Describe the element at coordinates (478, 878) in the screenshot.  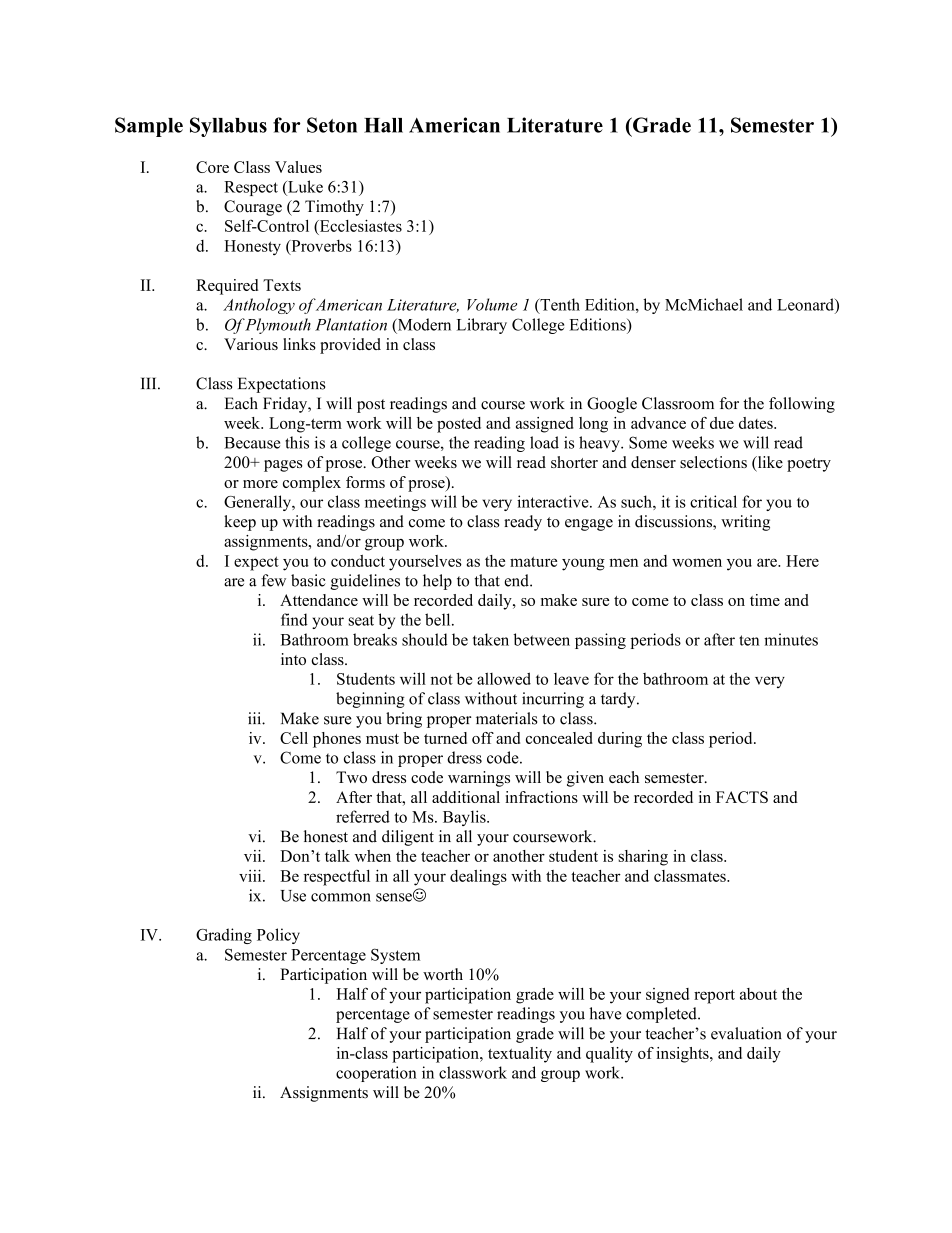
I see `dealings` at that location.
